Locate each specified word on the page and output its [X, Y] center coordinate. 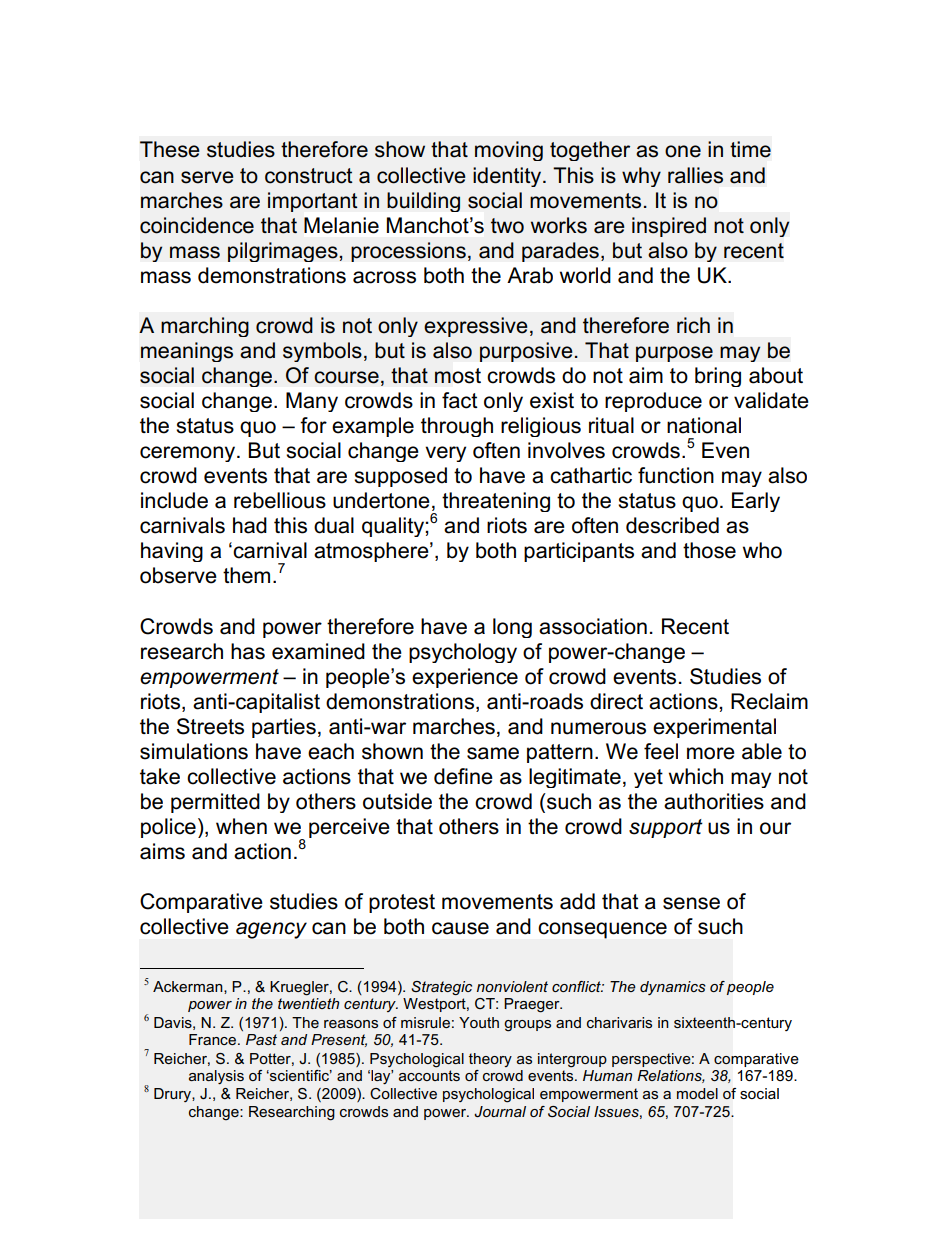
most [458, 376]
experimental [714, 728]
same [493, 753]
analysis [216, 1077]
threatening [496, 502]
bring [718, 377]
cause [460, 928]
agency [271, 930]
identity [508, 177]
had [250, 525]
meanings [187, 352]
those [709, 550]
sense [691, 903]
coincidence [197, 225]
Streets [210, 726]
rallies [695, 175]
